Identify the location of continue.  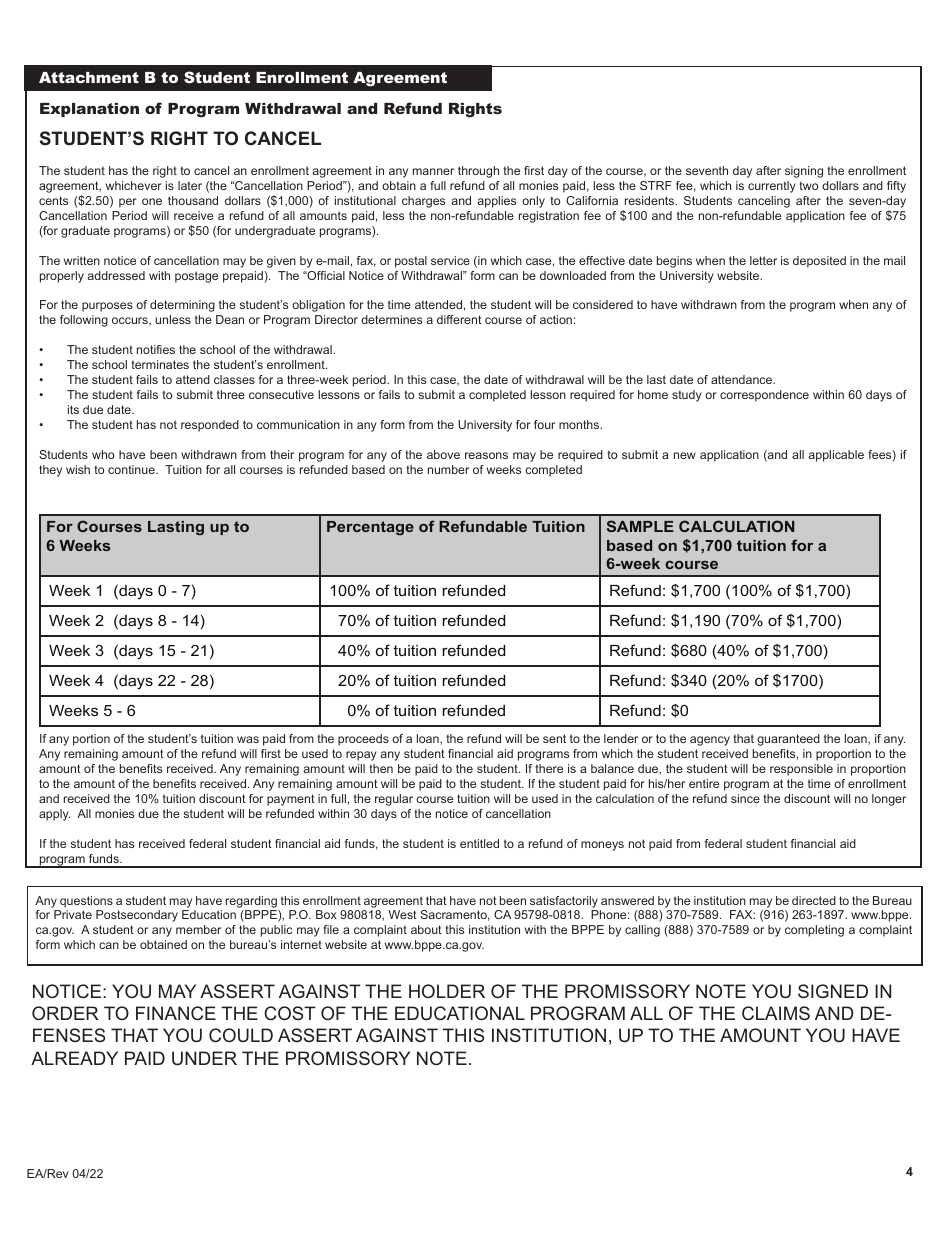
(132, 469).
